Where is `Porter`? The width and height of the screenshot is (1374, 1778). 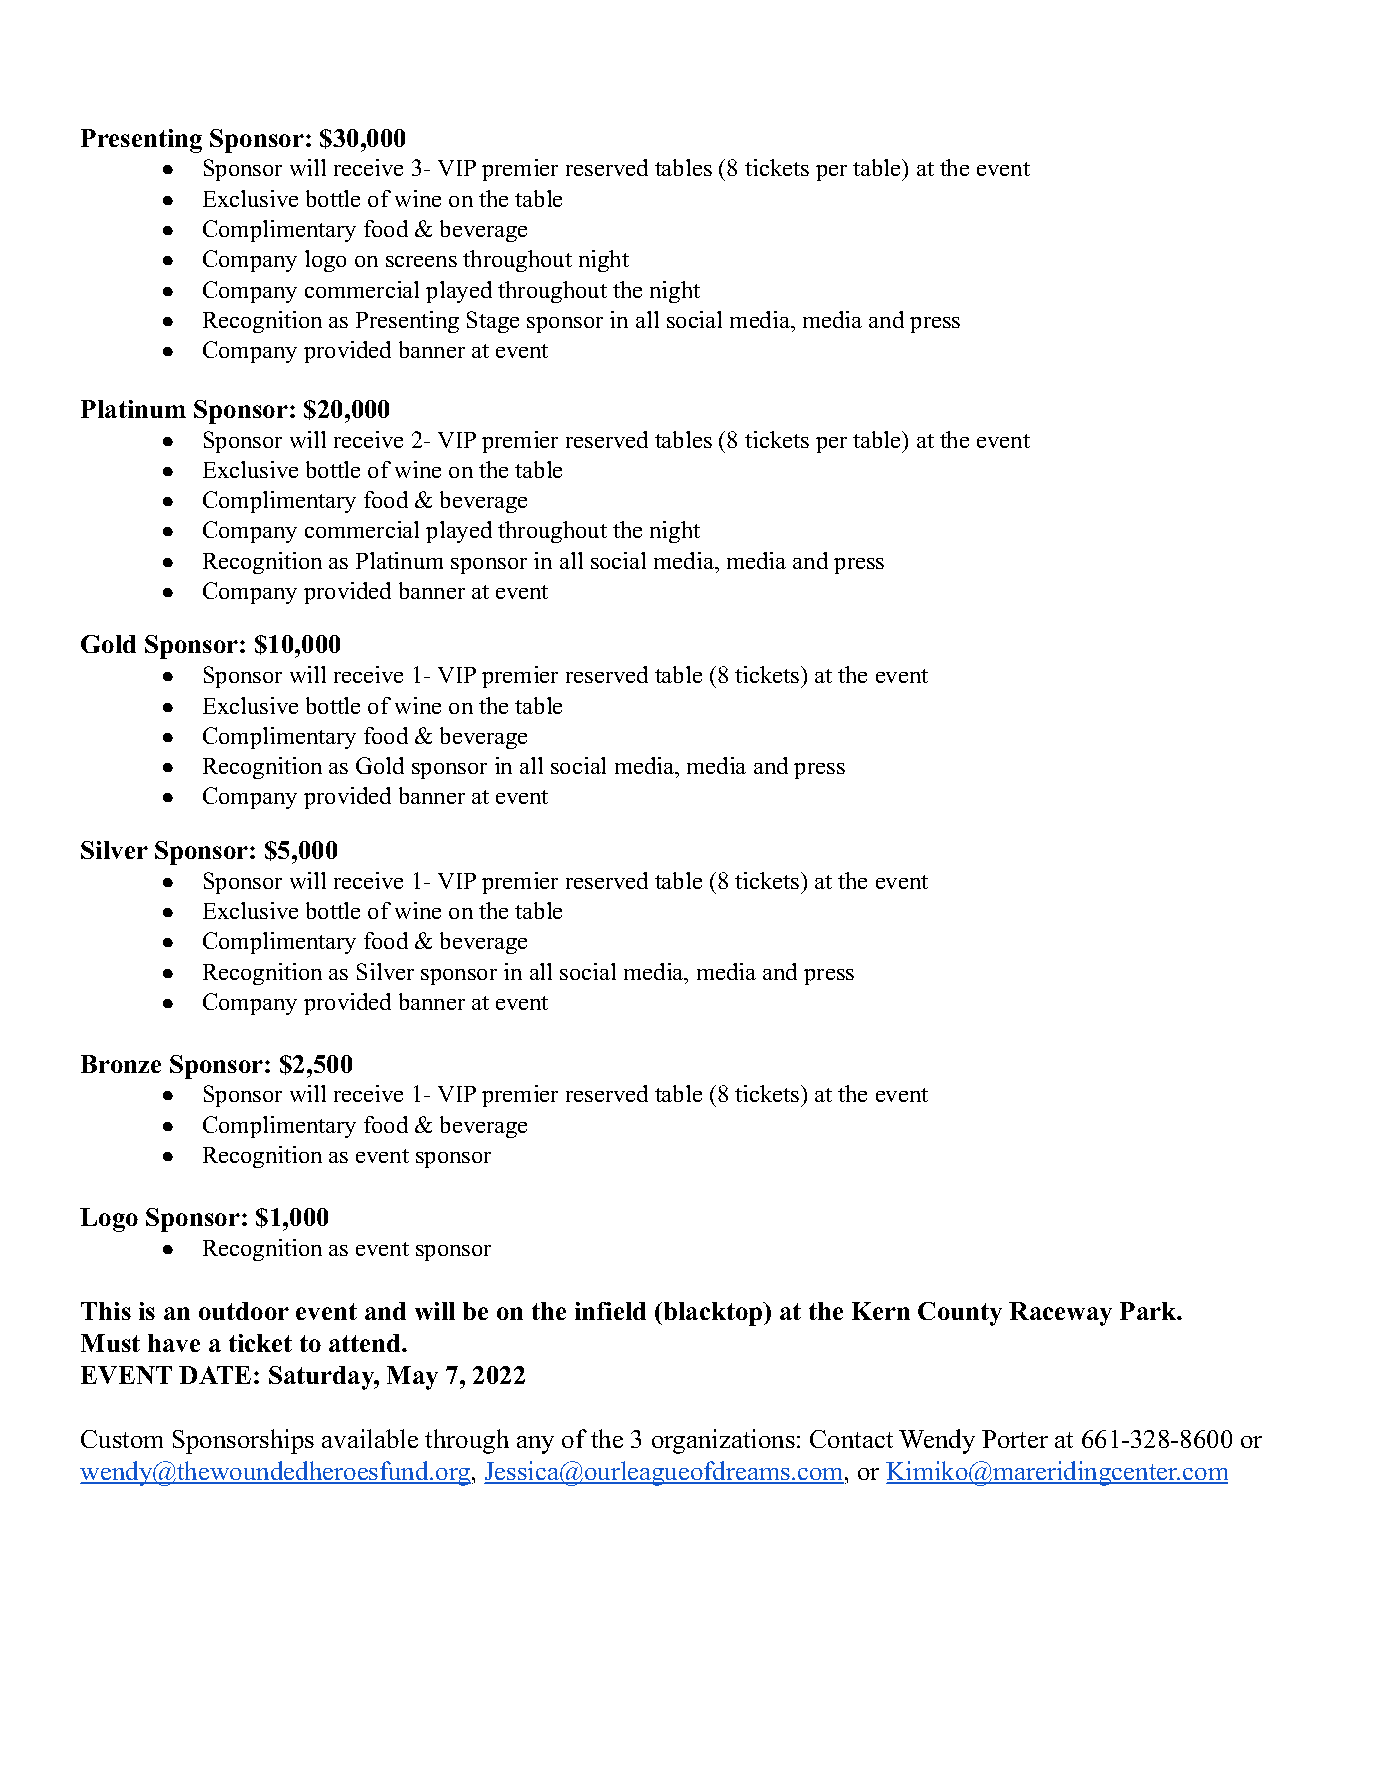
Porter is located at coordinates (1015, 1439).
